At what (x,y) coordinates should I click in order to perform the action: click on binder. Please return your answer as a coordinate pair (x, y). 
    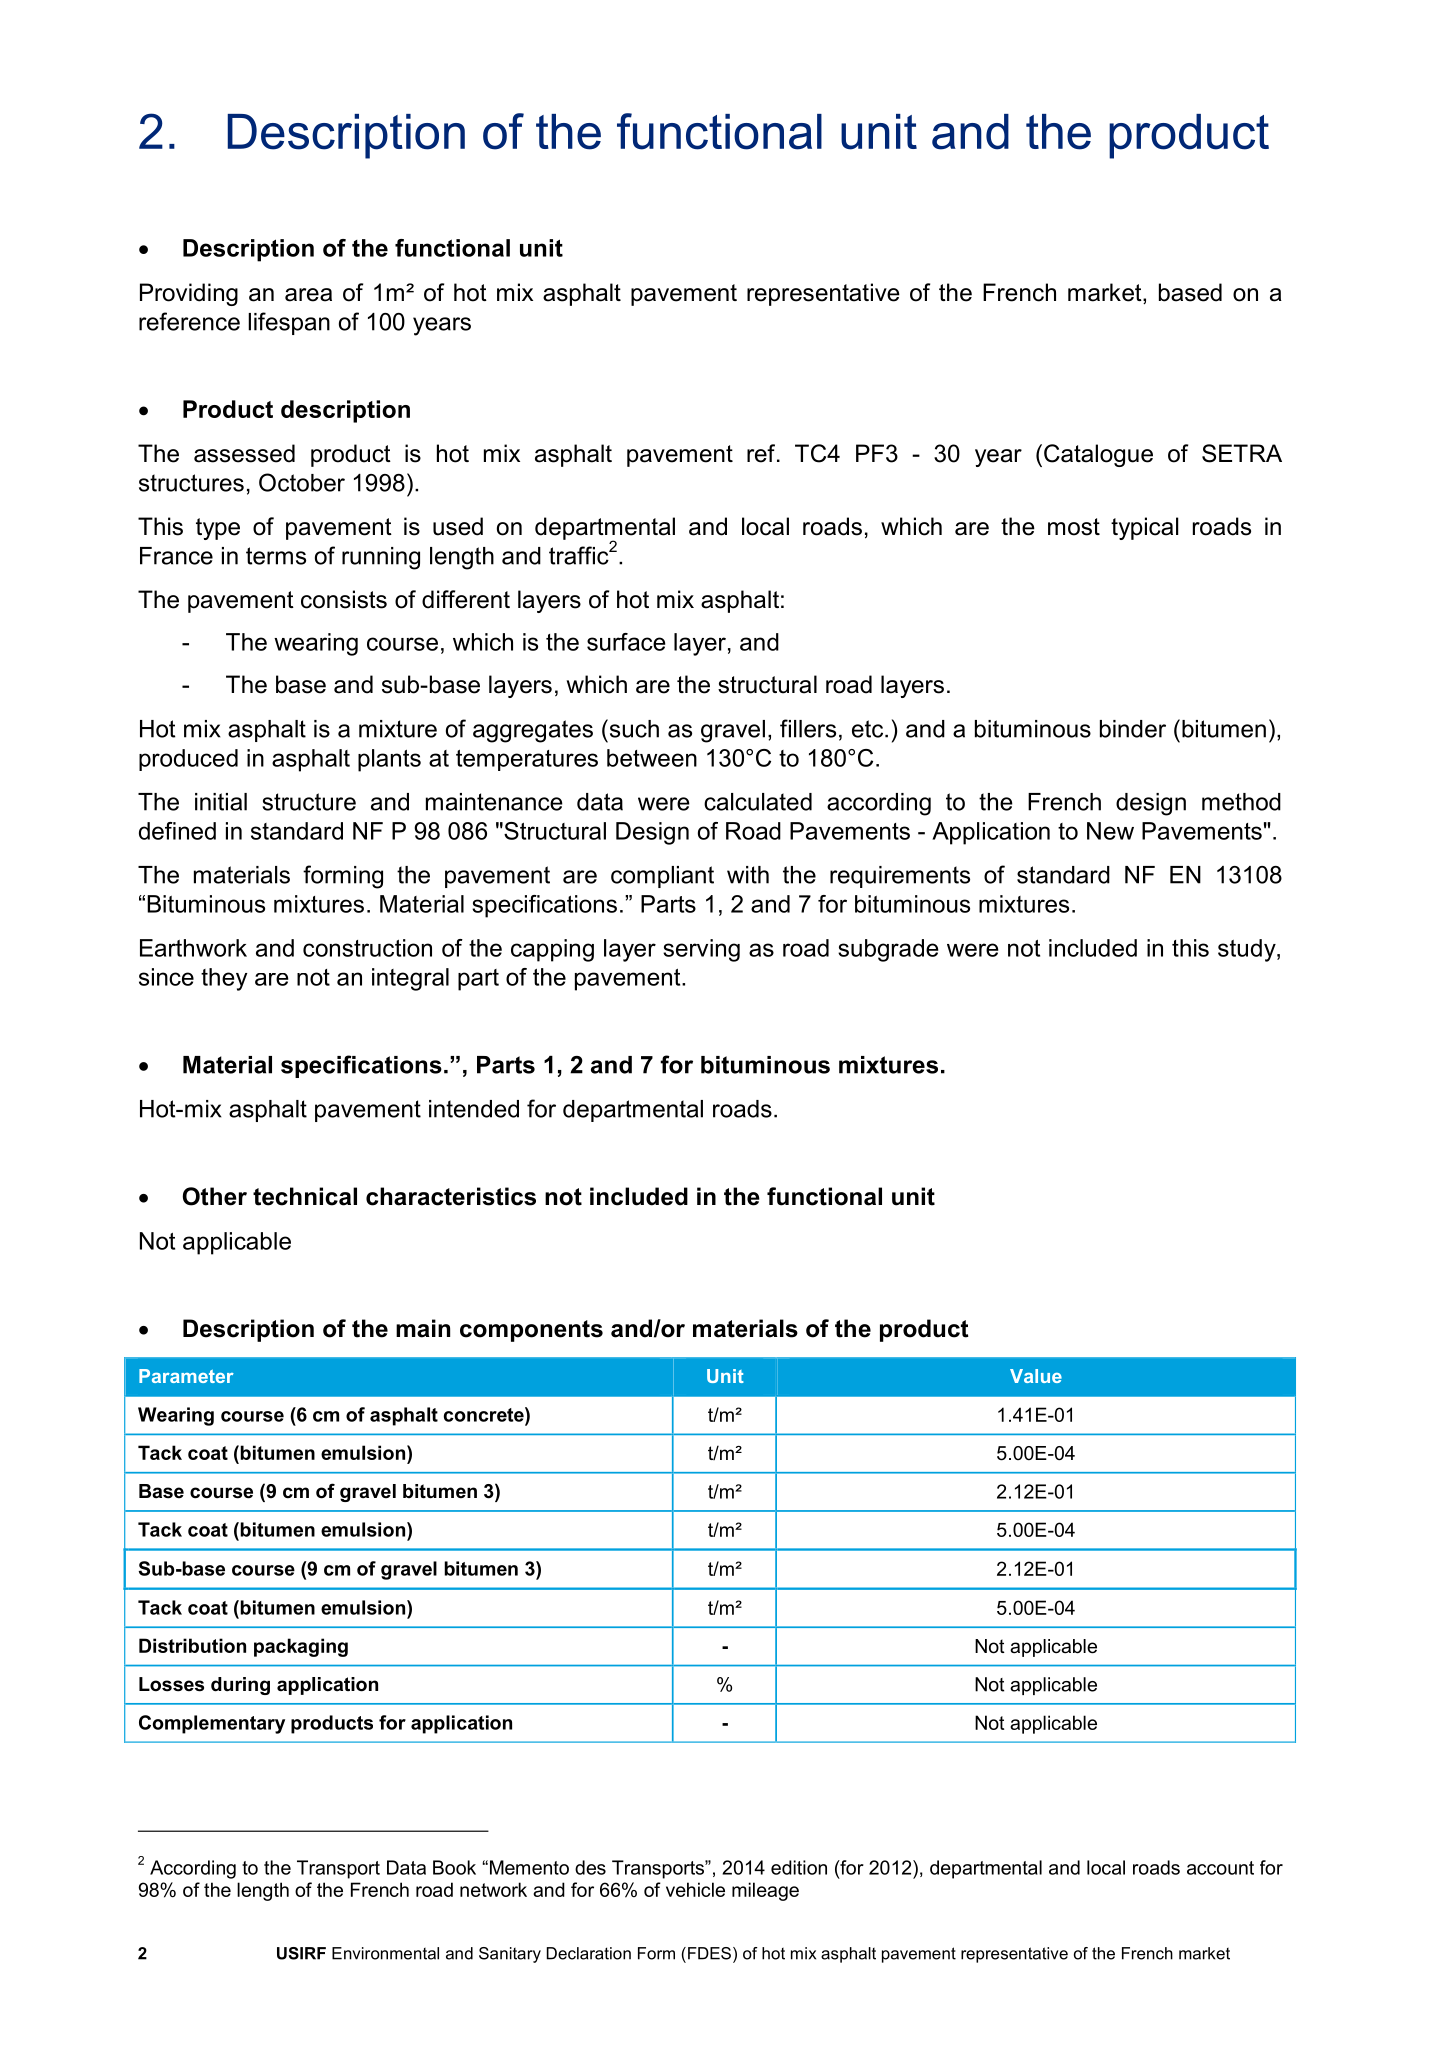
    Looking at the image, I should click on (1133, 729).
